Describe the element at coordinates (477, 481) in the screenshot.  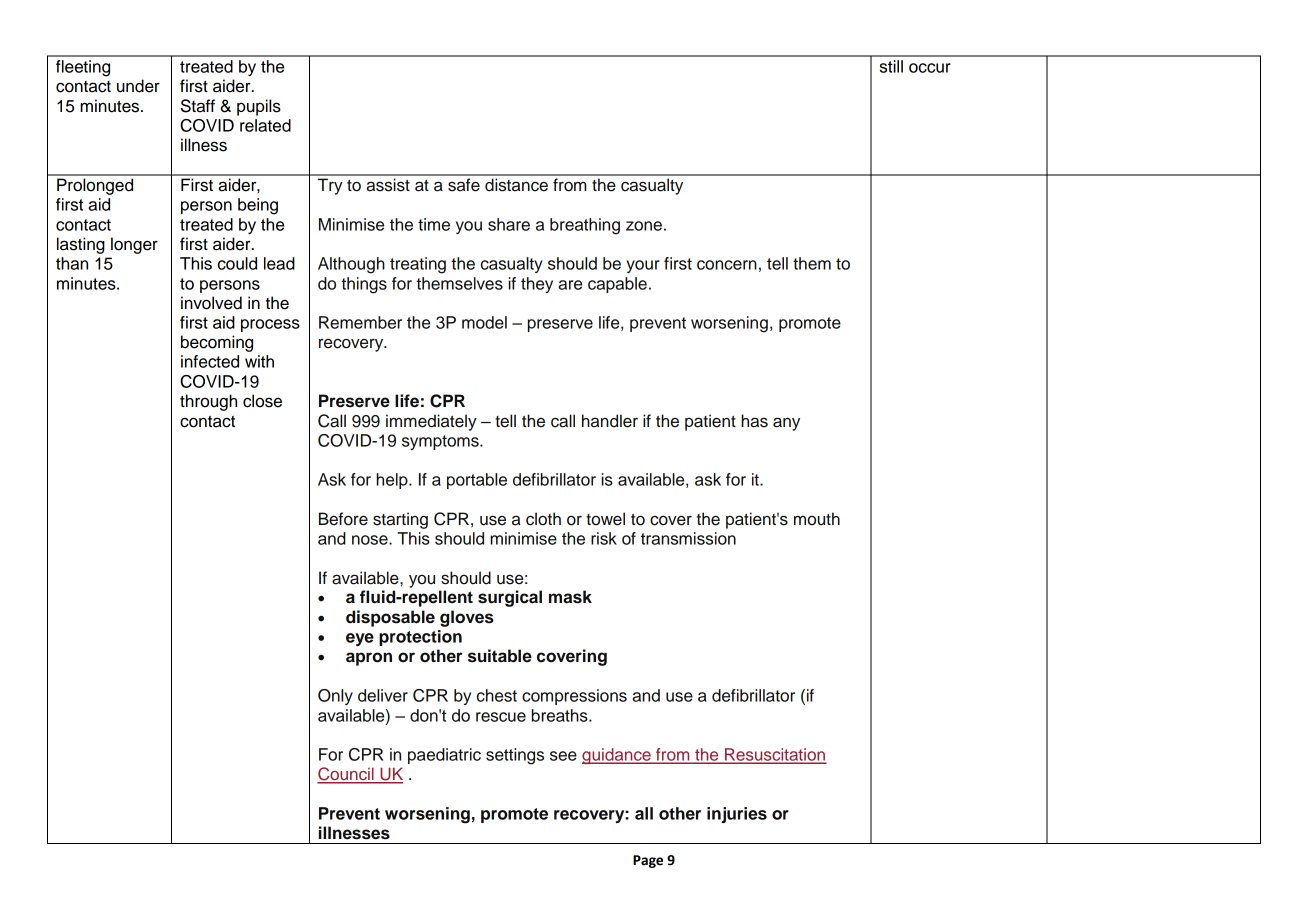
I see `portable` at that location.
